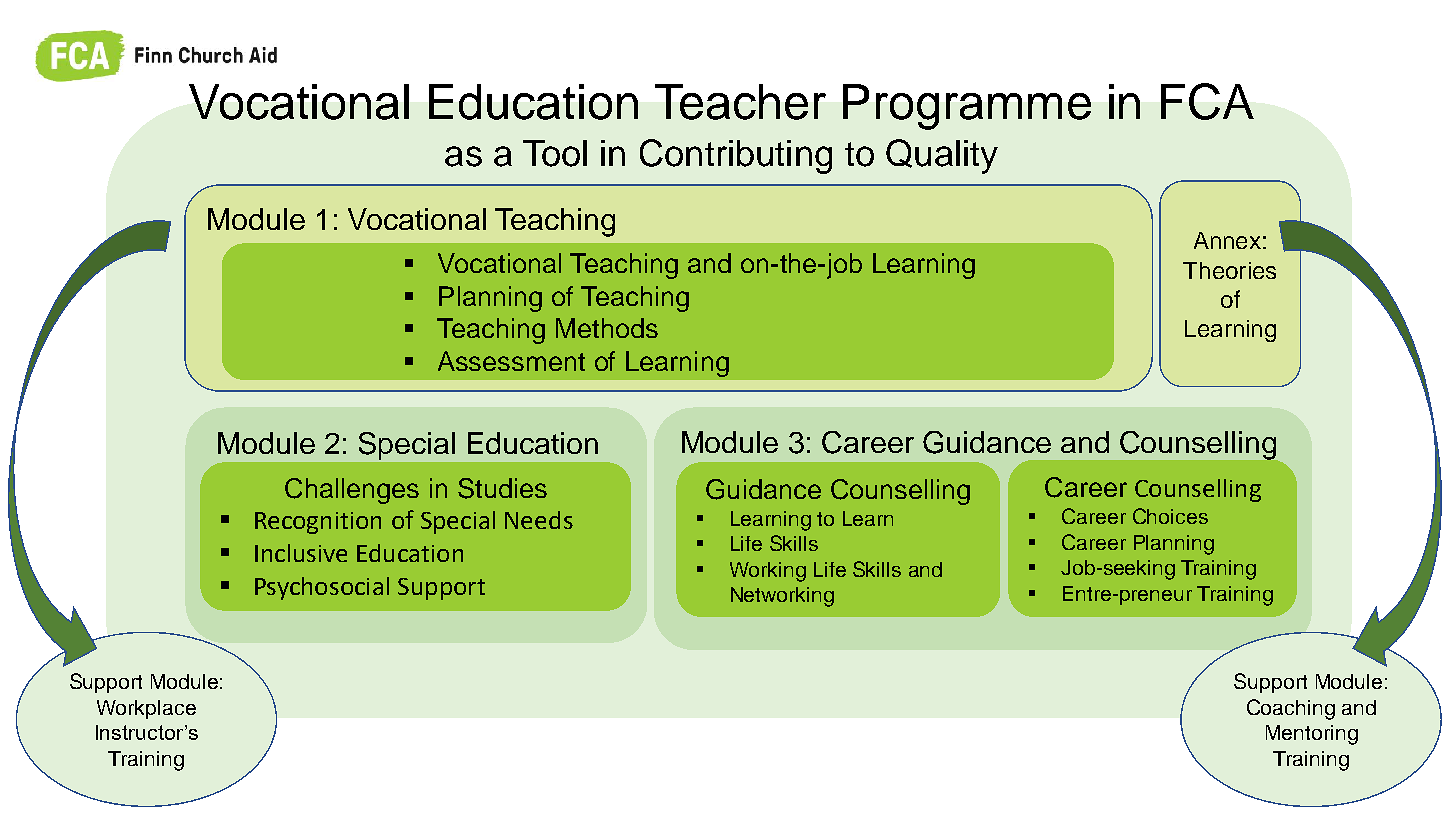  Describe the element at coordinates (555, 153) in the screenshot. I see `Tool` at that location.
